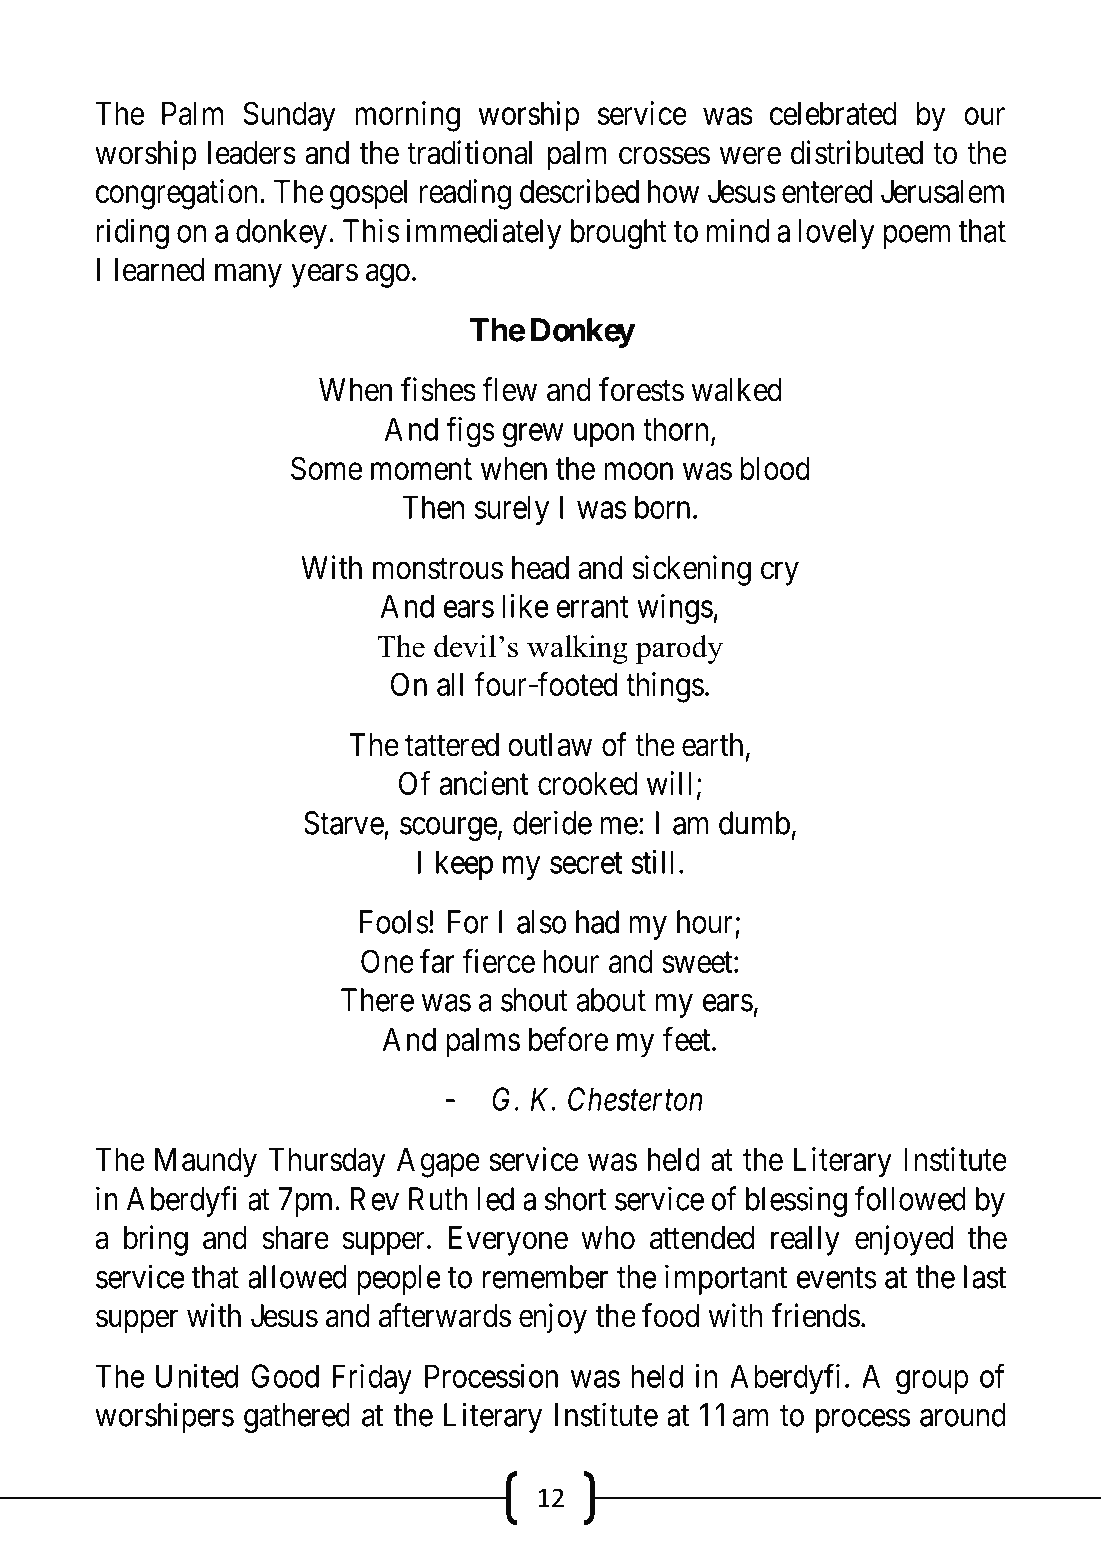 The width and height of the page is (1101, 1562). What do you see at coordinates (289, 116) in the page?
I see `Sunday` at bounding box center [289, 116].
